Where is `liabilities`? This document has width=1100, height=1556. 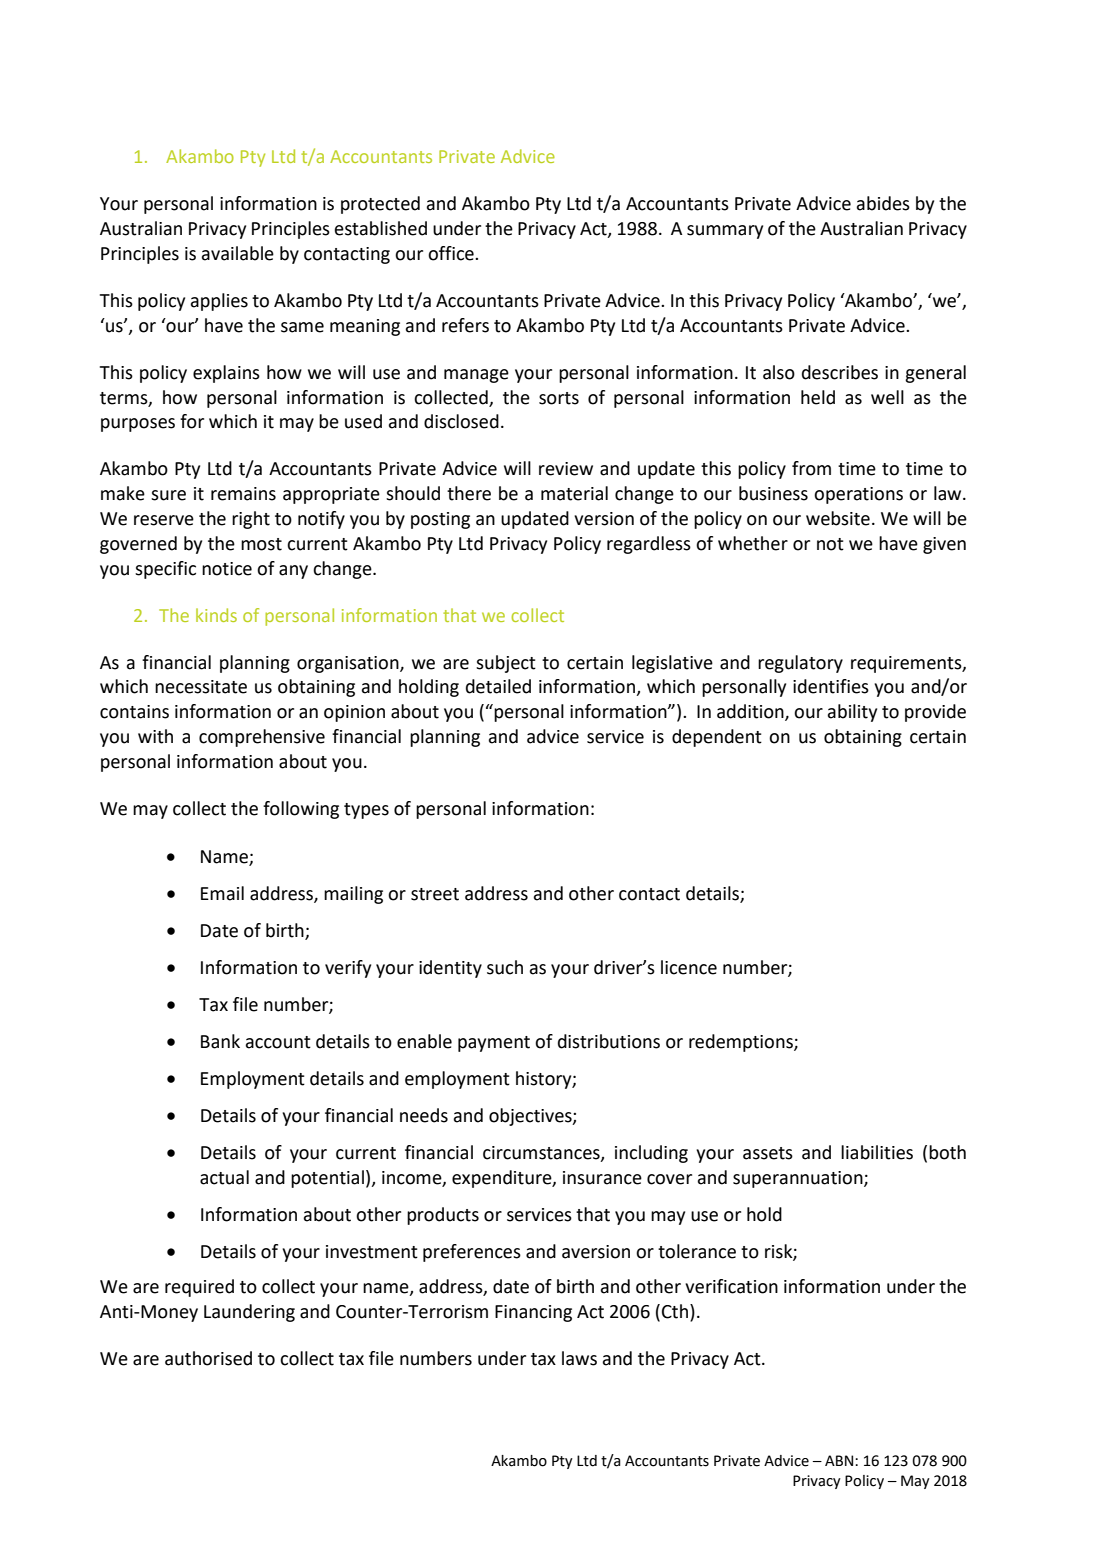
liabilities is located at coordinates (877, 1152).
